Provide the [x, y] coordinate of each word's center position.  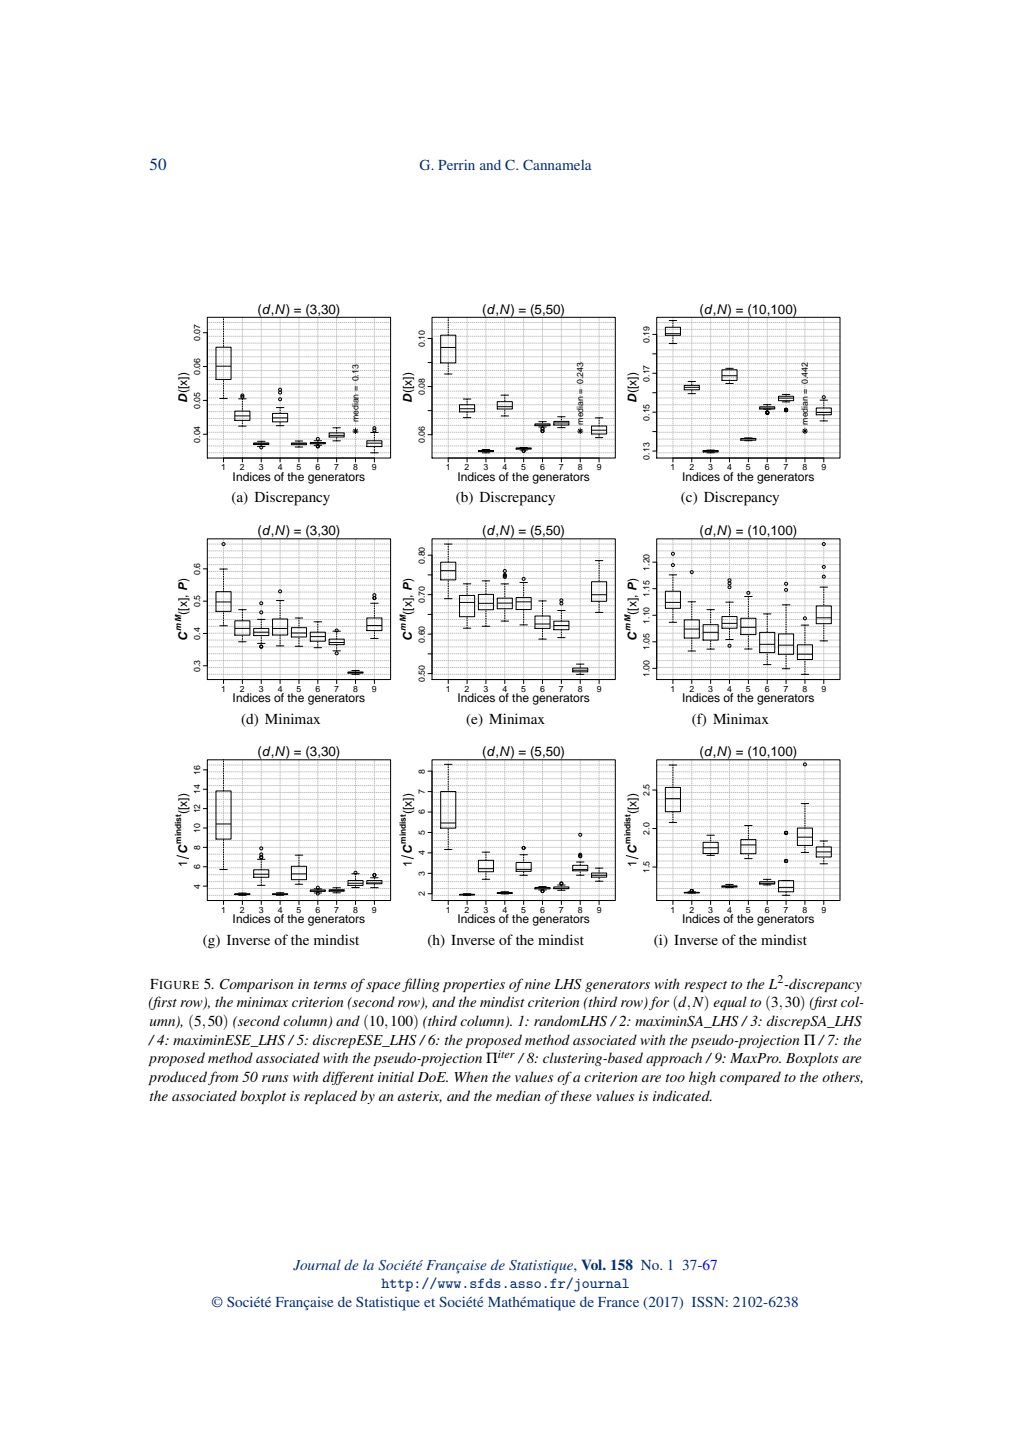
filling [421, 985]
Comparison [256, 985]
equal [730, 1003]
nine [538, 984]
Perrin [456, 164]
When [471, 1076]
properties [474, 985]
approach [674, 1059]
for [659, 1003]
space [383, 987]
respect [705, 986]
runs [275, 1078]
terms [330, 985]
